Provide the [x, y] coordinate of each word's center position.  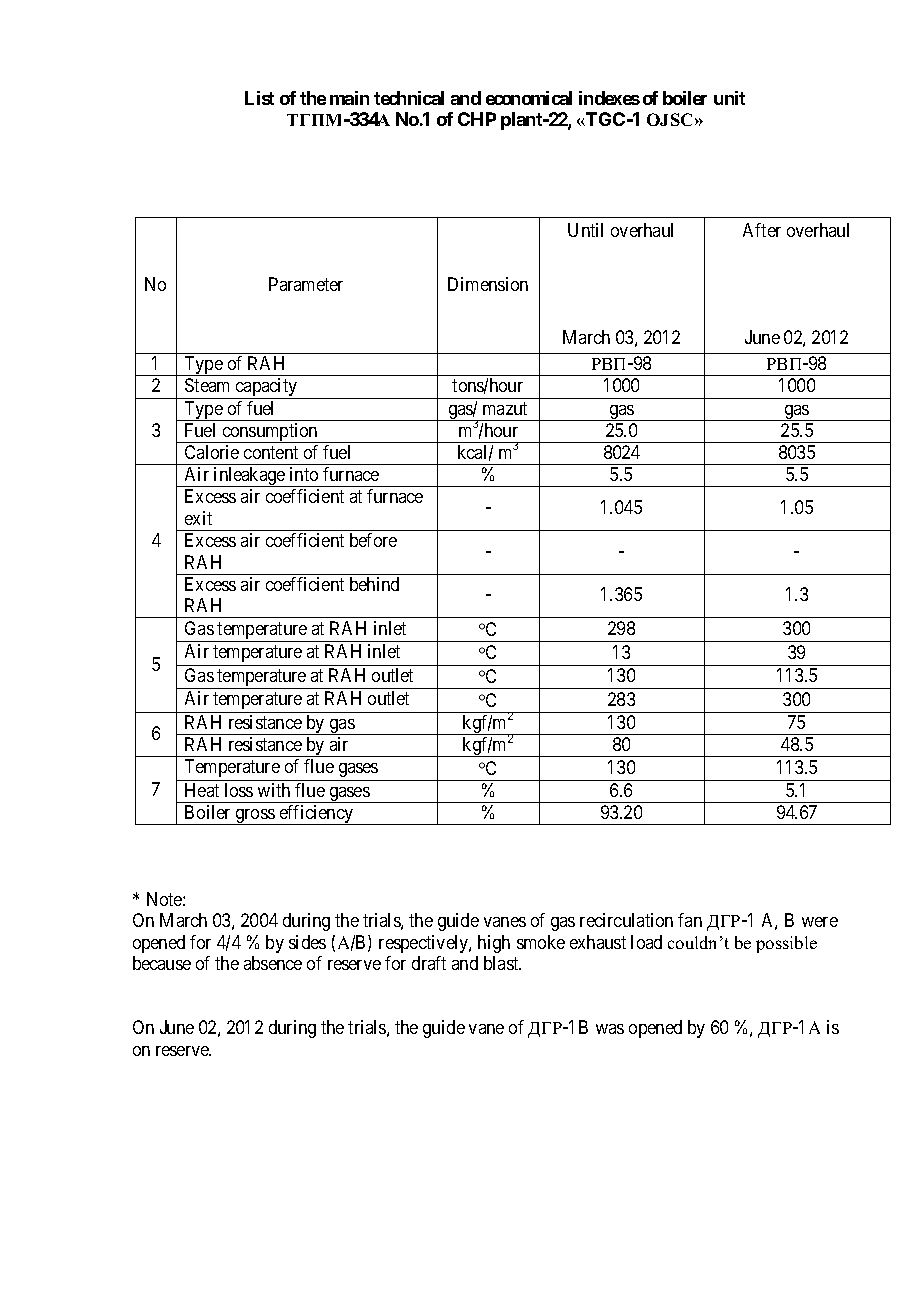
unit [729, 98]
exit [198, 518]
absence [273, 963]
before [373, 540]
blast [502, 963]
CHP [477, 119]
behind [374, 584]
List [259, 98]
